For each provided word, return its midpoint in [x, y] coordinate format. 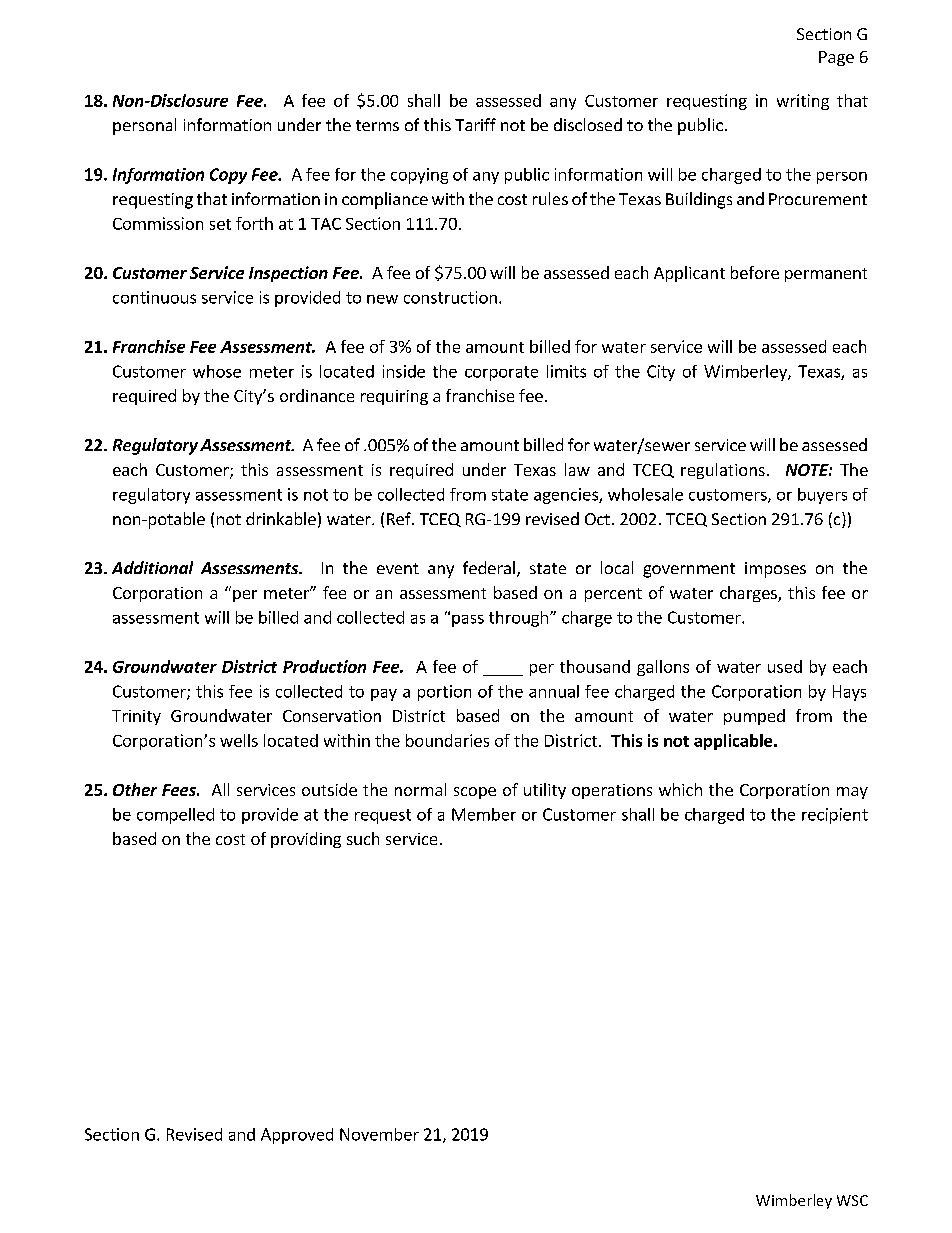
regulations [723, 471]
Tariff [475, 124]
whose [217, 371]
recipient [835, 816]
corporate [501, 373]
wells [239, 740]
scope [475, 793]
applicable [734, 742]
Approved [297, 1136]
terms [377, 125]
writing [803, 102]
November [379, 1134]
